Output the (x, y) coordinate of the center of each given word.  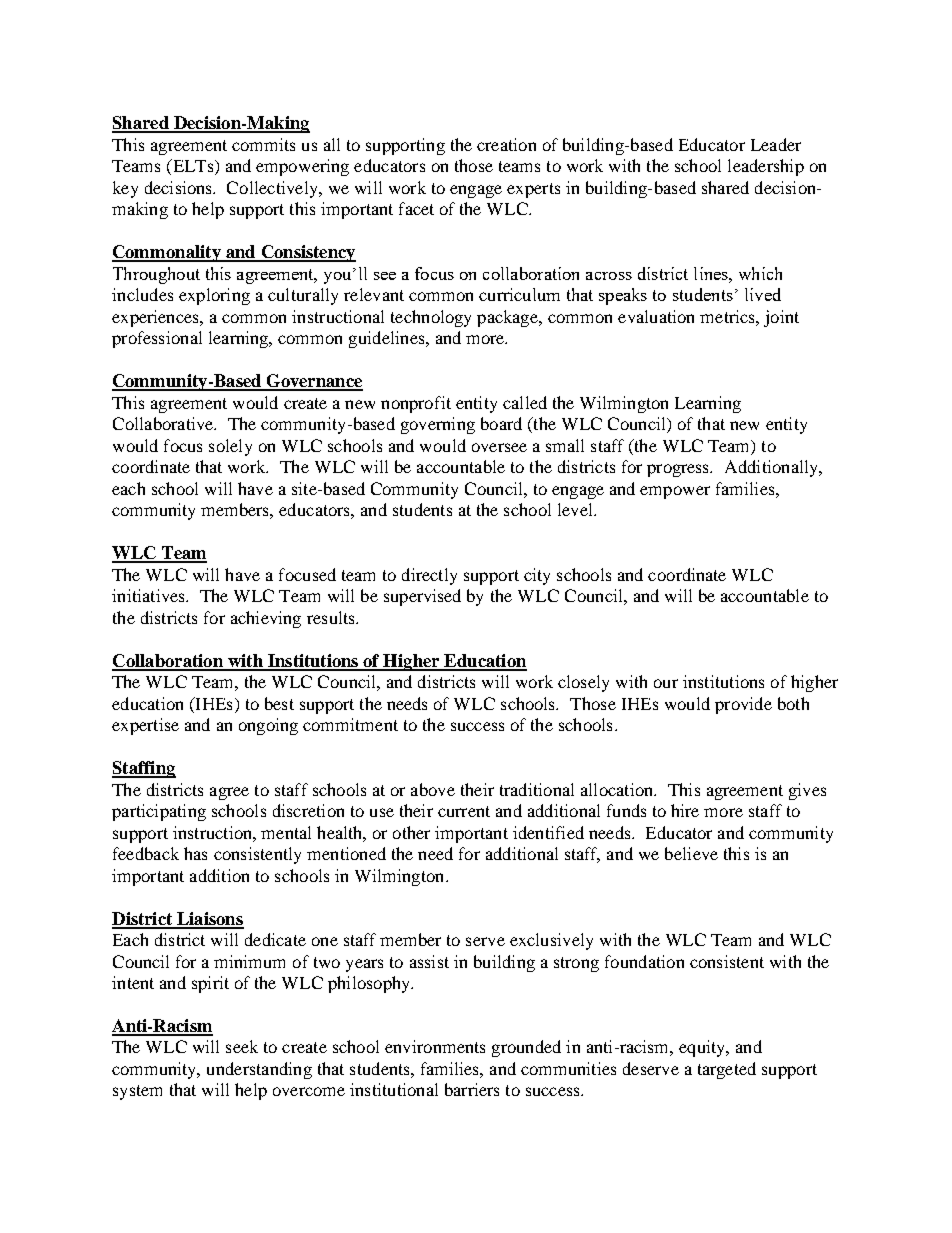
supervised (422, 597)
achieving (266, 619)
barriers (472, 1089)
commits (263, 144)
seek (242, 1046)
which (760, 273)
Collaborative (164, 423)
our (666, 683)
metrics (728, 316)
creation (506, 144)
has (195, 853)
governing (438, 425)
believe (691, 853)
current (464, 811)
